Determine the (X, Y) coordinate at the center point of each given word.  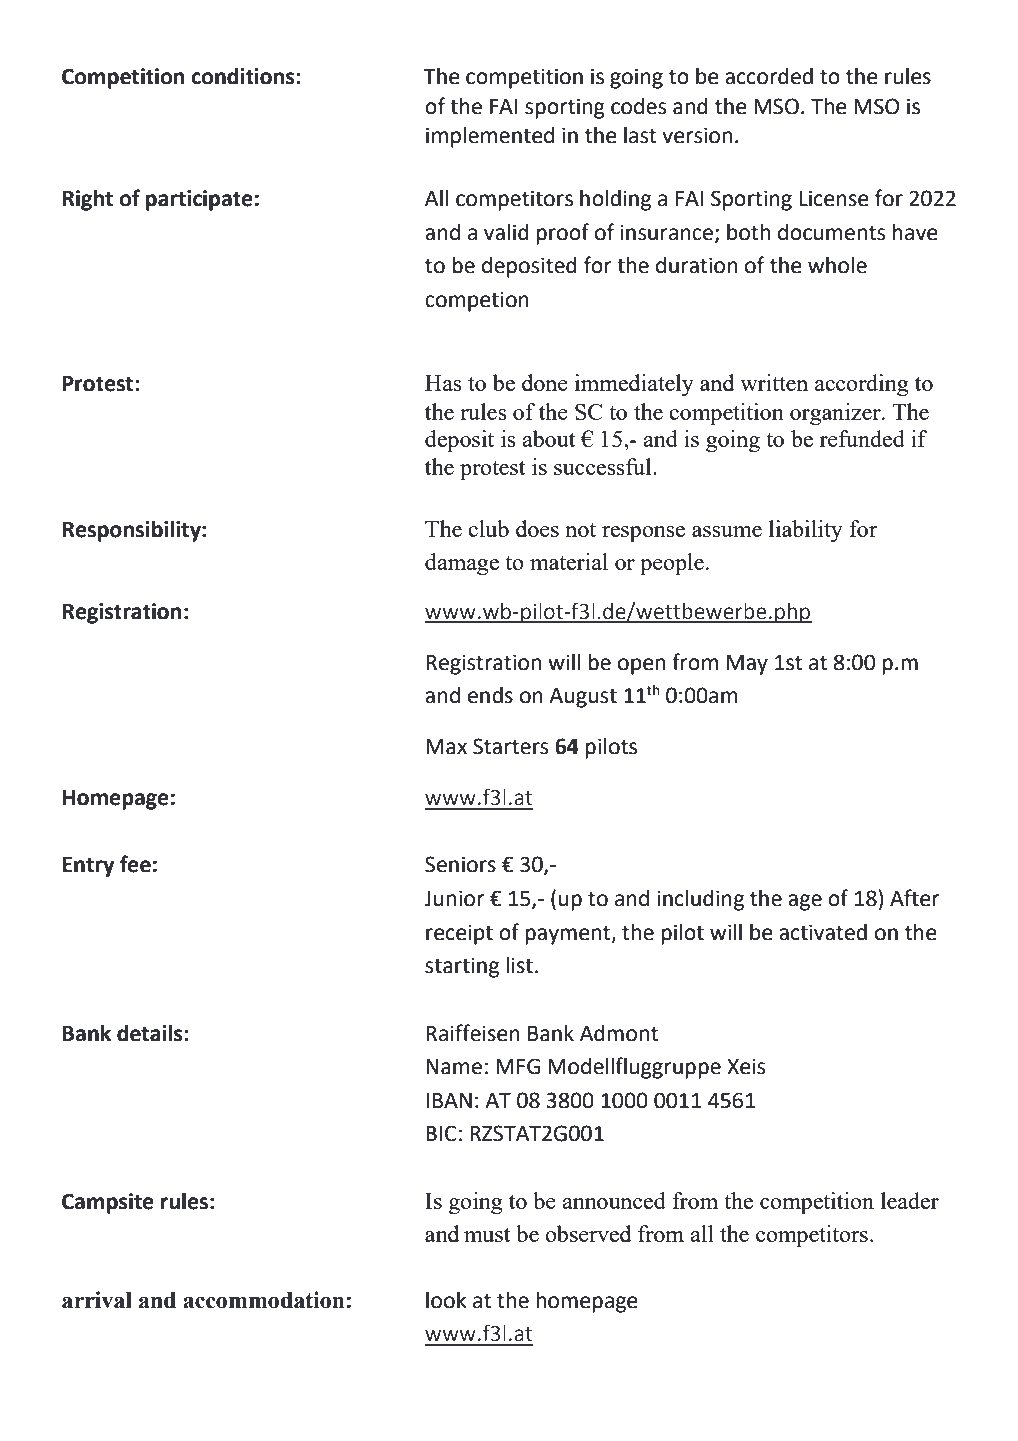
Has (443, 383)
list (519, 965)
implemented (490, 137)
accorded (769, 76)
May (747, 665)
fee (135, 864)
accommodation (263, 1300)
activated (823, 932)
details (151, 1033)
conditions (244, 76)
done (545, 382)
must (487, 1235)
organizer (836, 414)
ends (490, 695)
